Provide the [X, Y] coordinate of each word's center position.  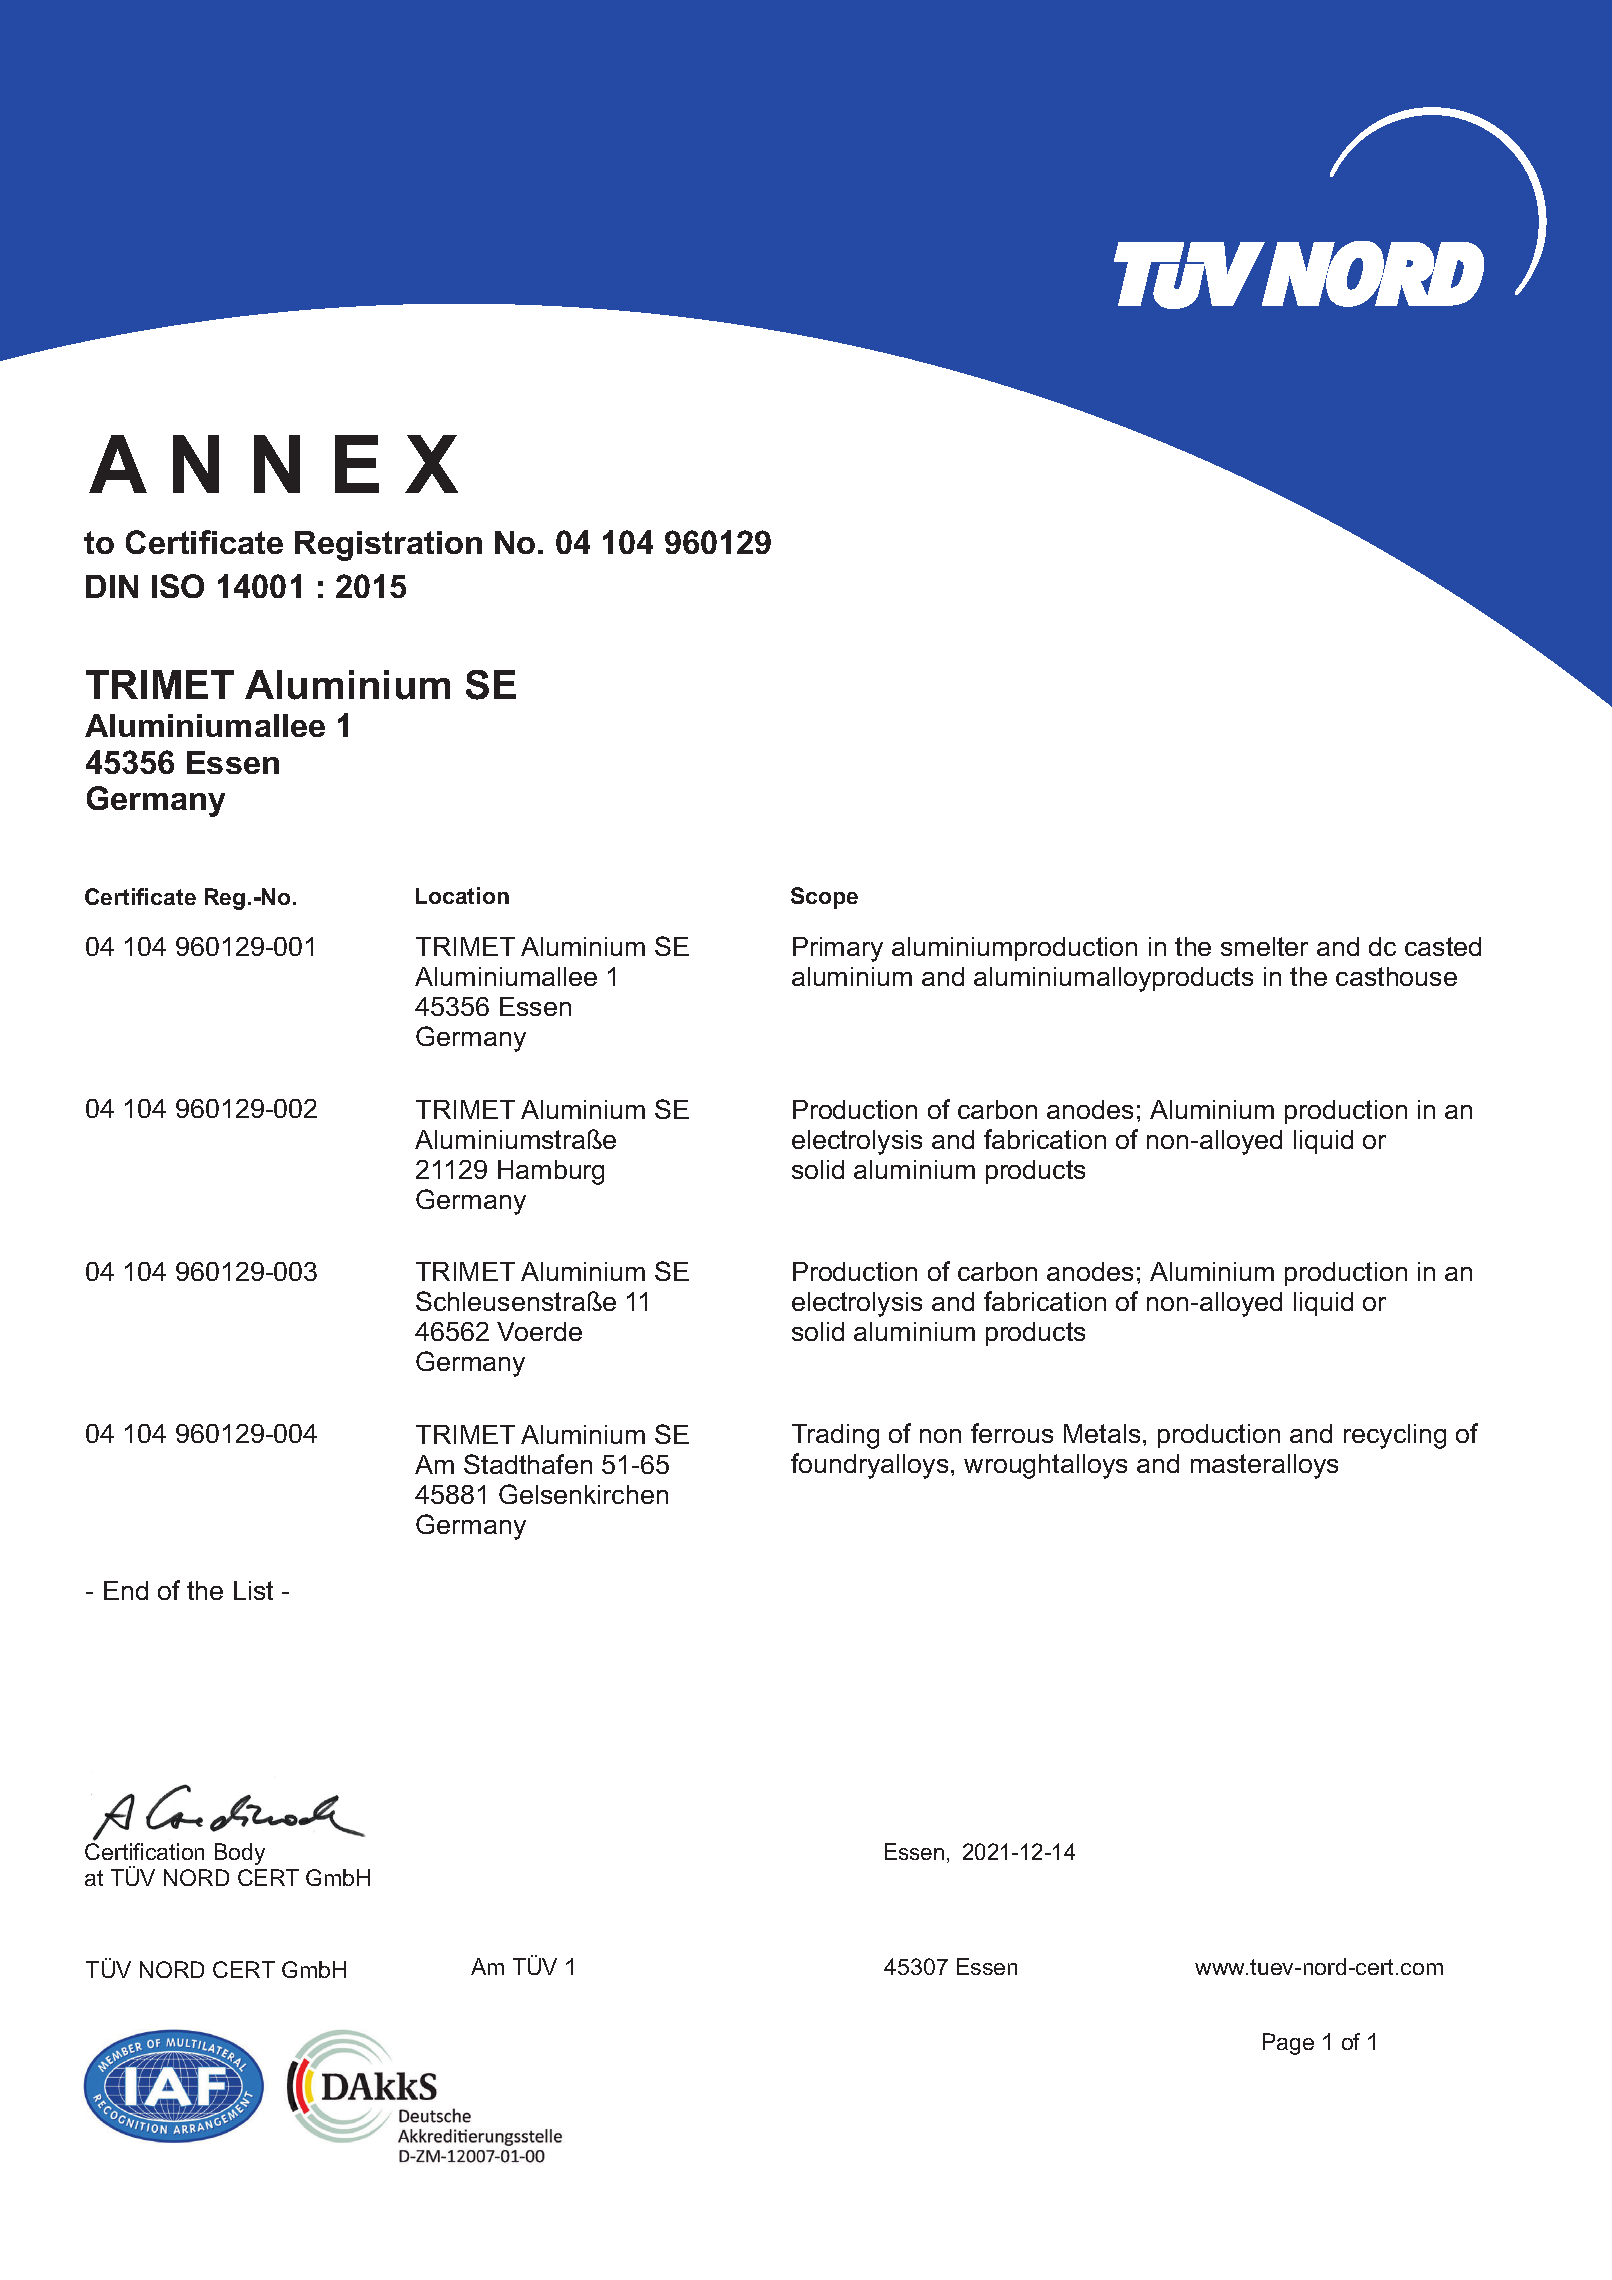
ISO [178, 586]
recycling [1395, 1436]
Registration [388, 546]
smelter [1264, 946]
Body [240, 1854]
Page [1288, 2044]
